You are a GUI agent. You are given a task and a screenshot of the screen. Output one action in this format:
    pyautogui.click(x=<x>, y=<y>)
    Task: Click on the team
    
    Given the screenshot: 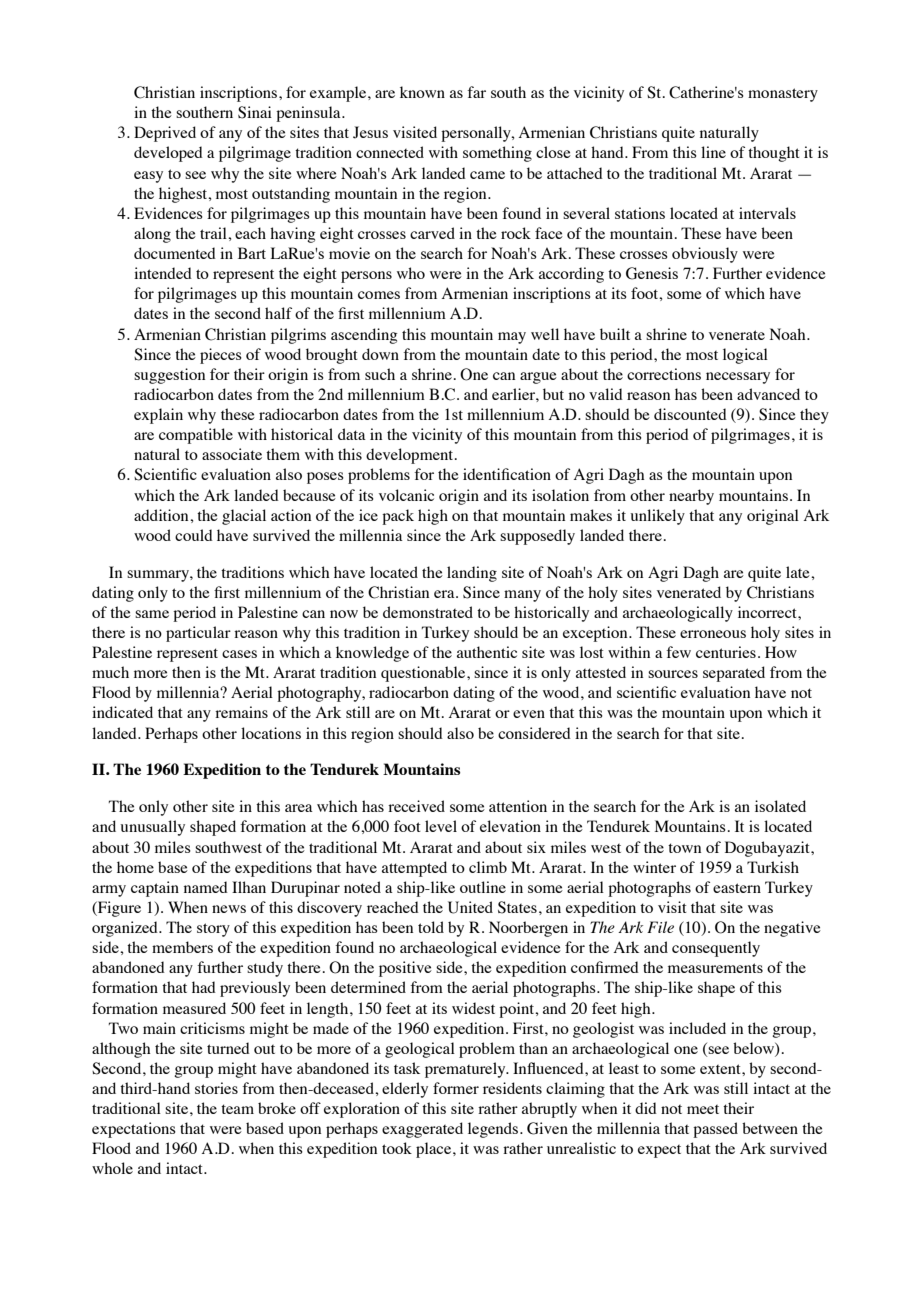 What is the action you would take?
    pyautogui.click(x=237, y=1109)
